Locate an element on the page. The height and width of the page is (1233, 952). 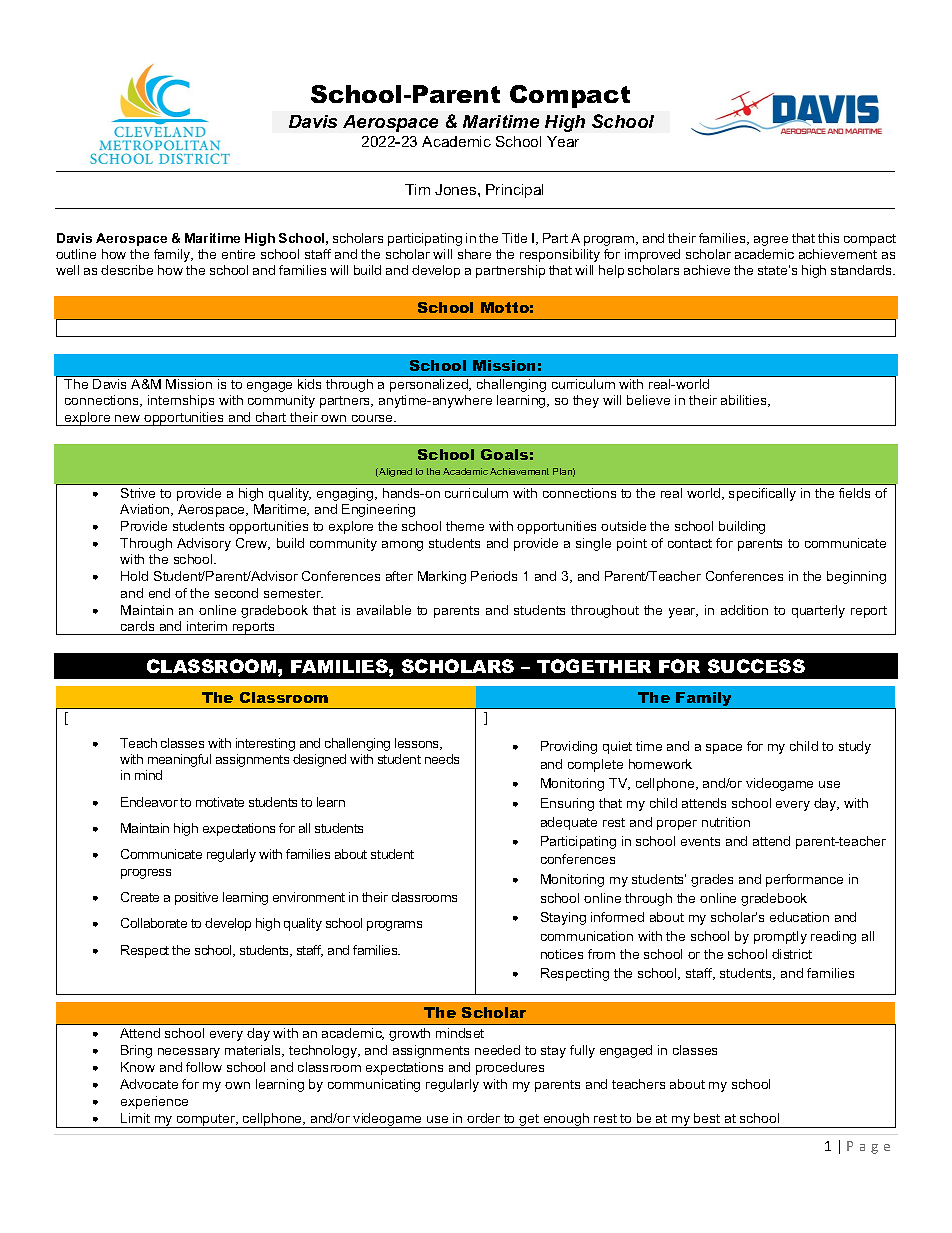
adequate is located at coordinates (569, 823).
